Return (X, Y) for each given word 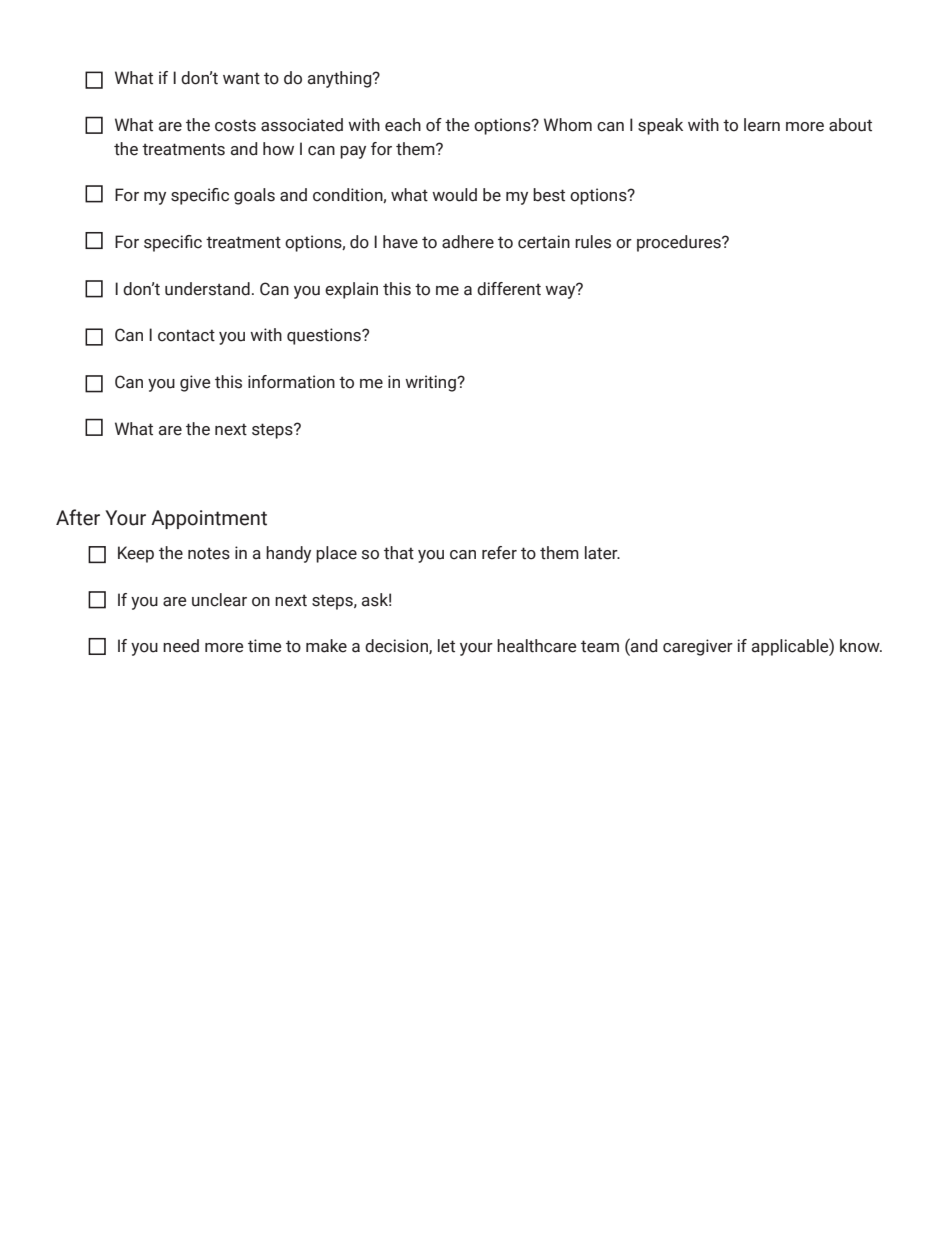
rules (593, 242)
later (602, 553)
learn (762, 125)
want (241, 78)
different (509, 289)
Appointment (209, 519)
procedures (680, 243)
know (861, 646)
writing (431, 383)
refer (499, 553)
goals (254, 196)
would (454, 195)
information (291, 382)
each (403, 125)
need (181, 646)
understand (207, 289)
